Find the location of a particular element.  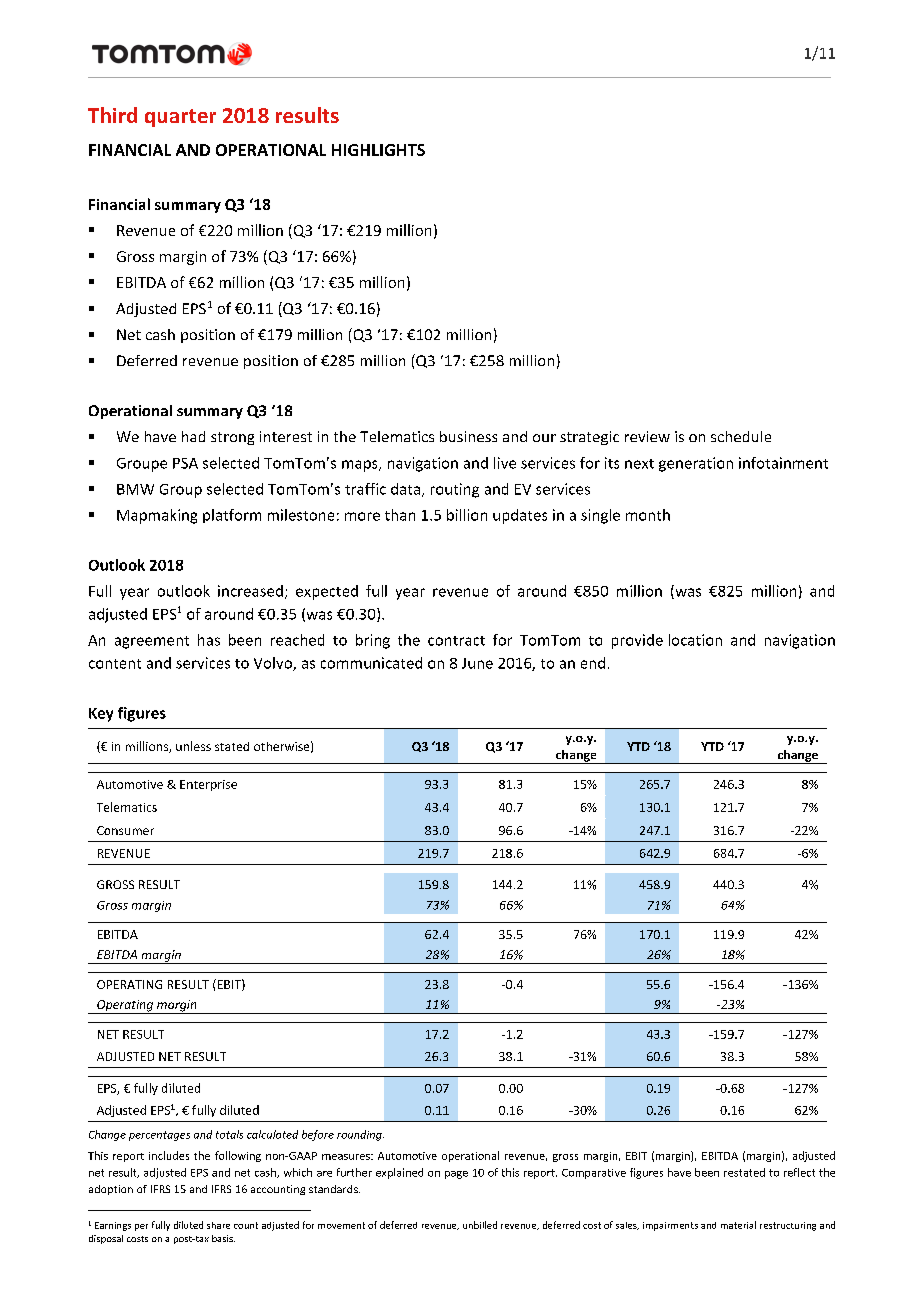

Mapmaking is located at coordinates (157, 516).
